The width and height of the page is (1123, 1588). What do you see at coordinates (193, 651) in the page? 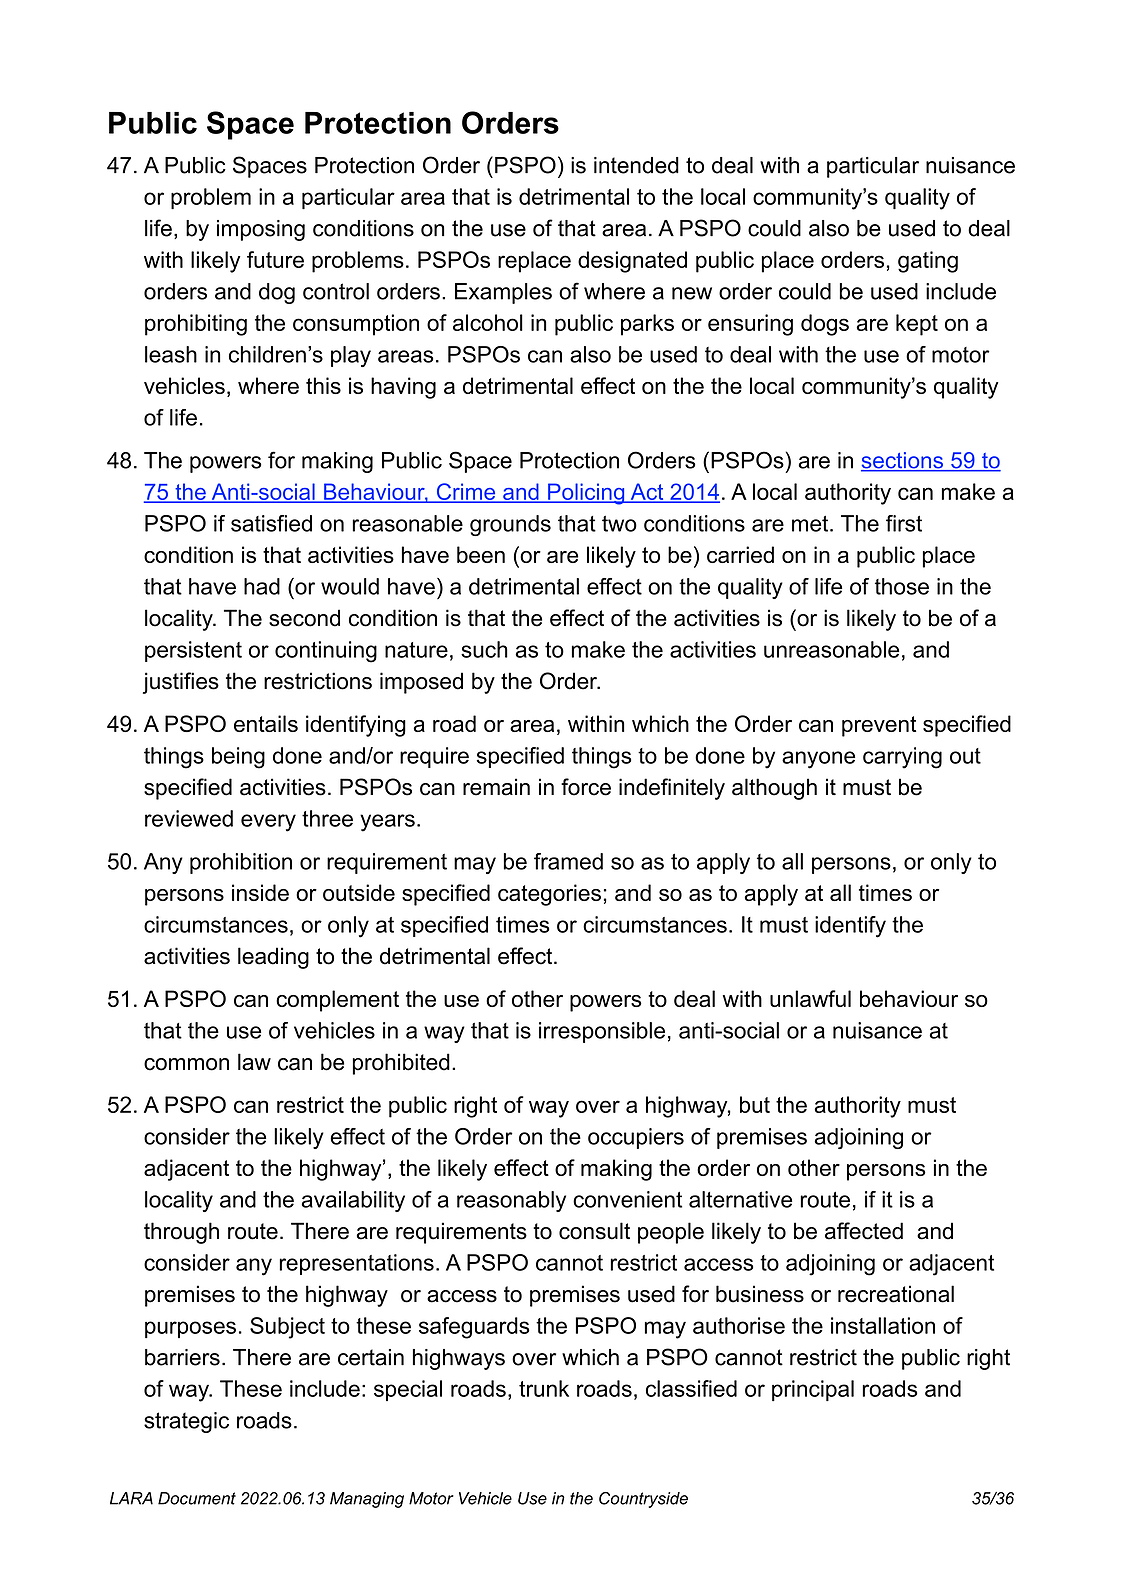
I see `persistent` at bounding box center [193, 651].
